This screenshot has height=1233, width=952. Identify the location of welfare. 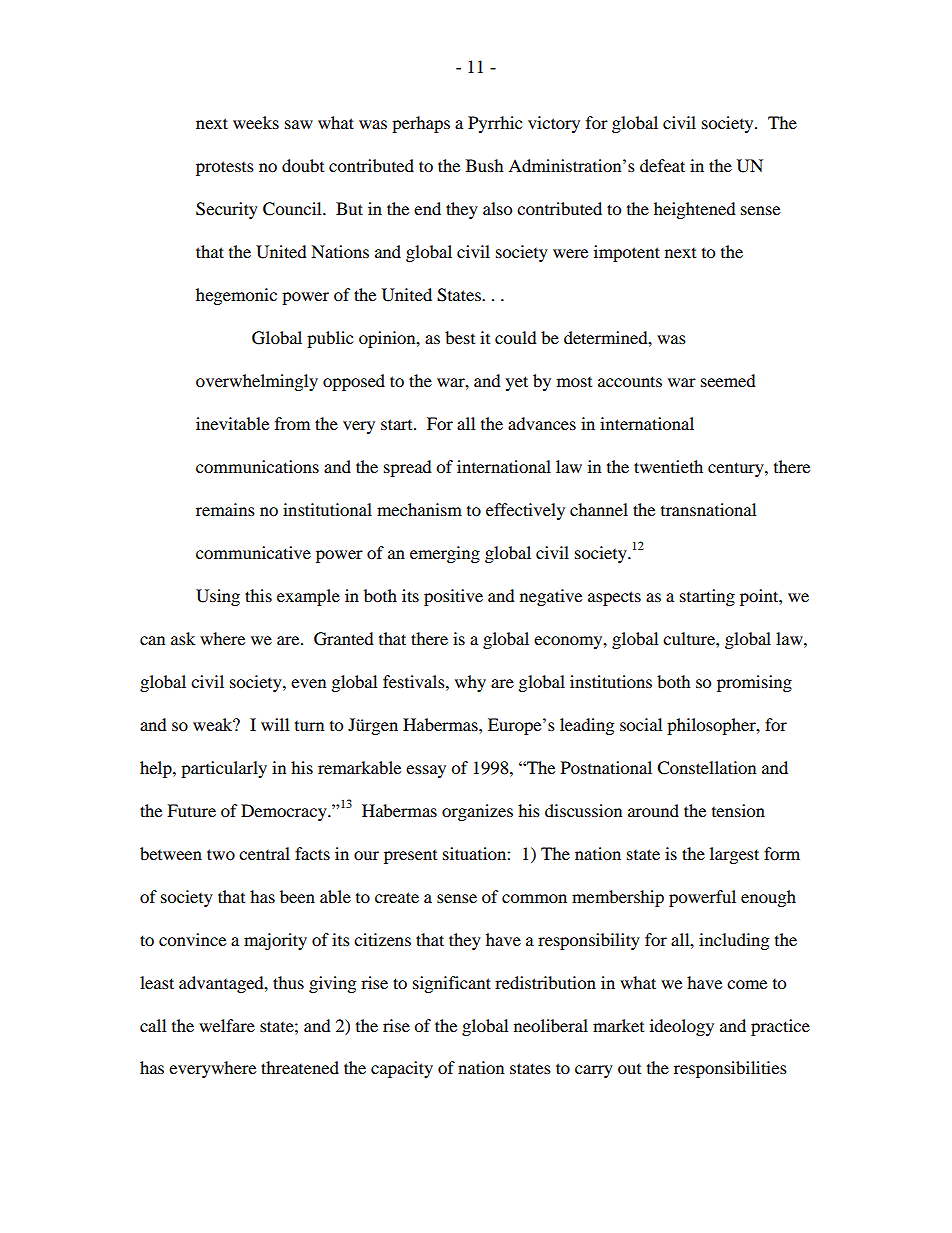
(227, 1025).
